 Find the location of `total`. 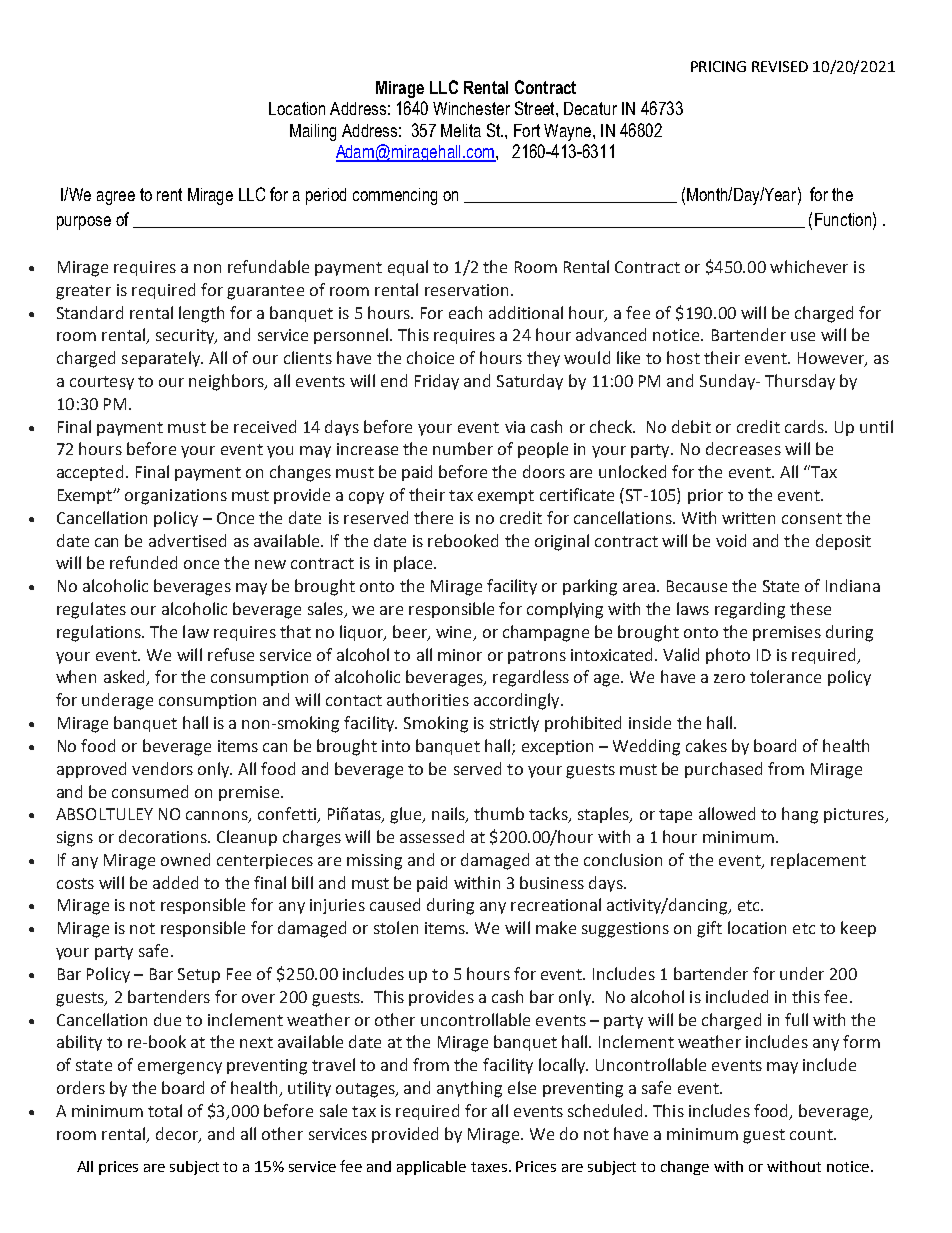

total is located at coordinates (165, 1110).
